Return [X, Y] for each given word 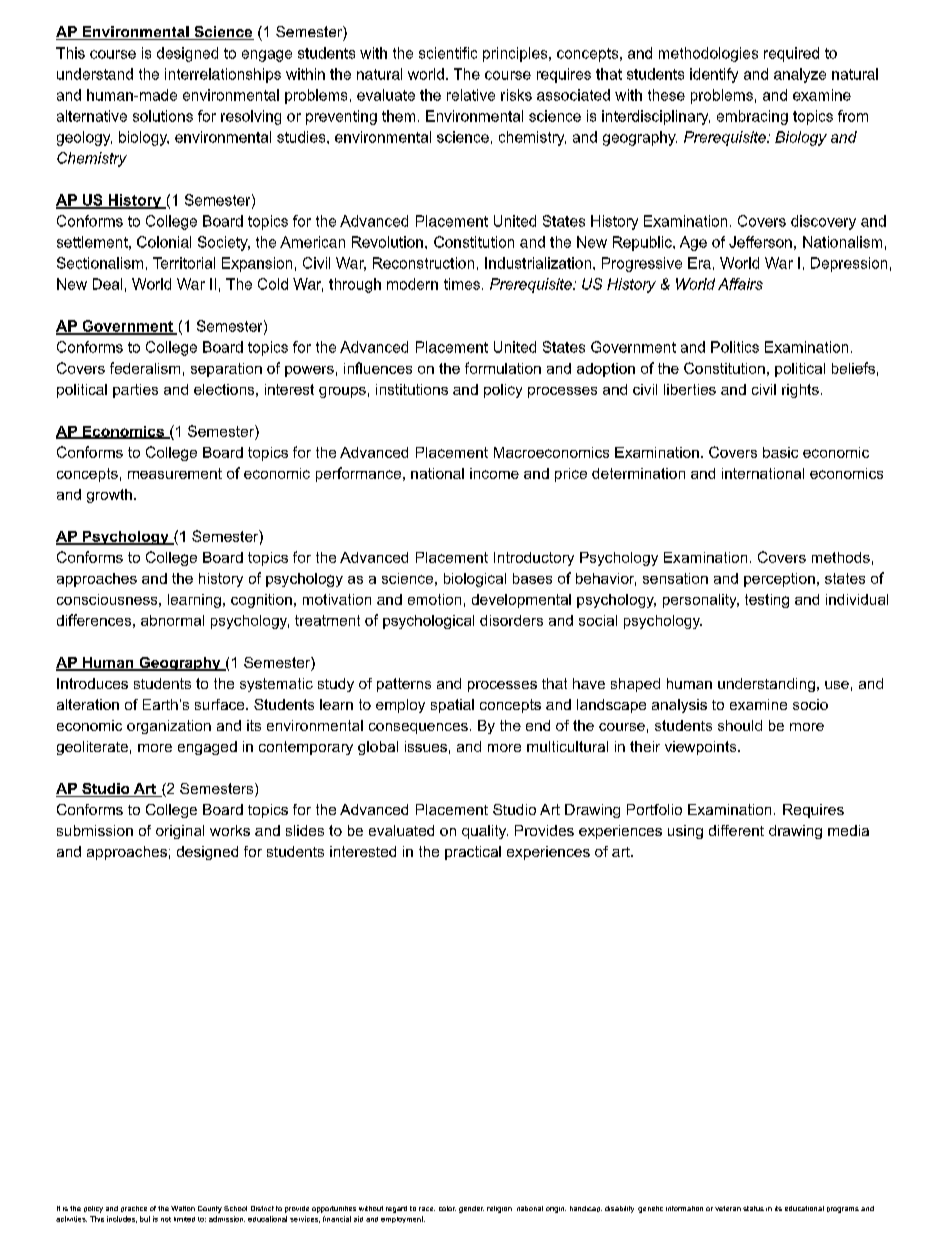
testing [767, 601]
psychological [428, 622]
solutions [163, 116]
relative [471, 95]
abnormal [172, 620]
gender [471, 1209]
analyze [800, 75]
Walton [183, 1208]
